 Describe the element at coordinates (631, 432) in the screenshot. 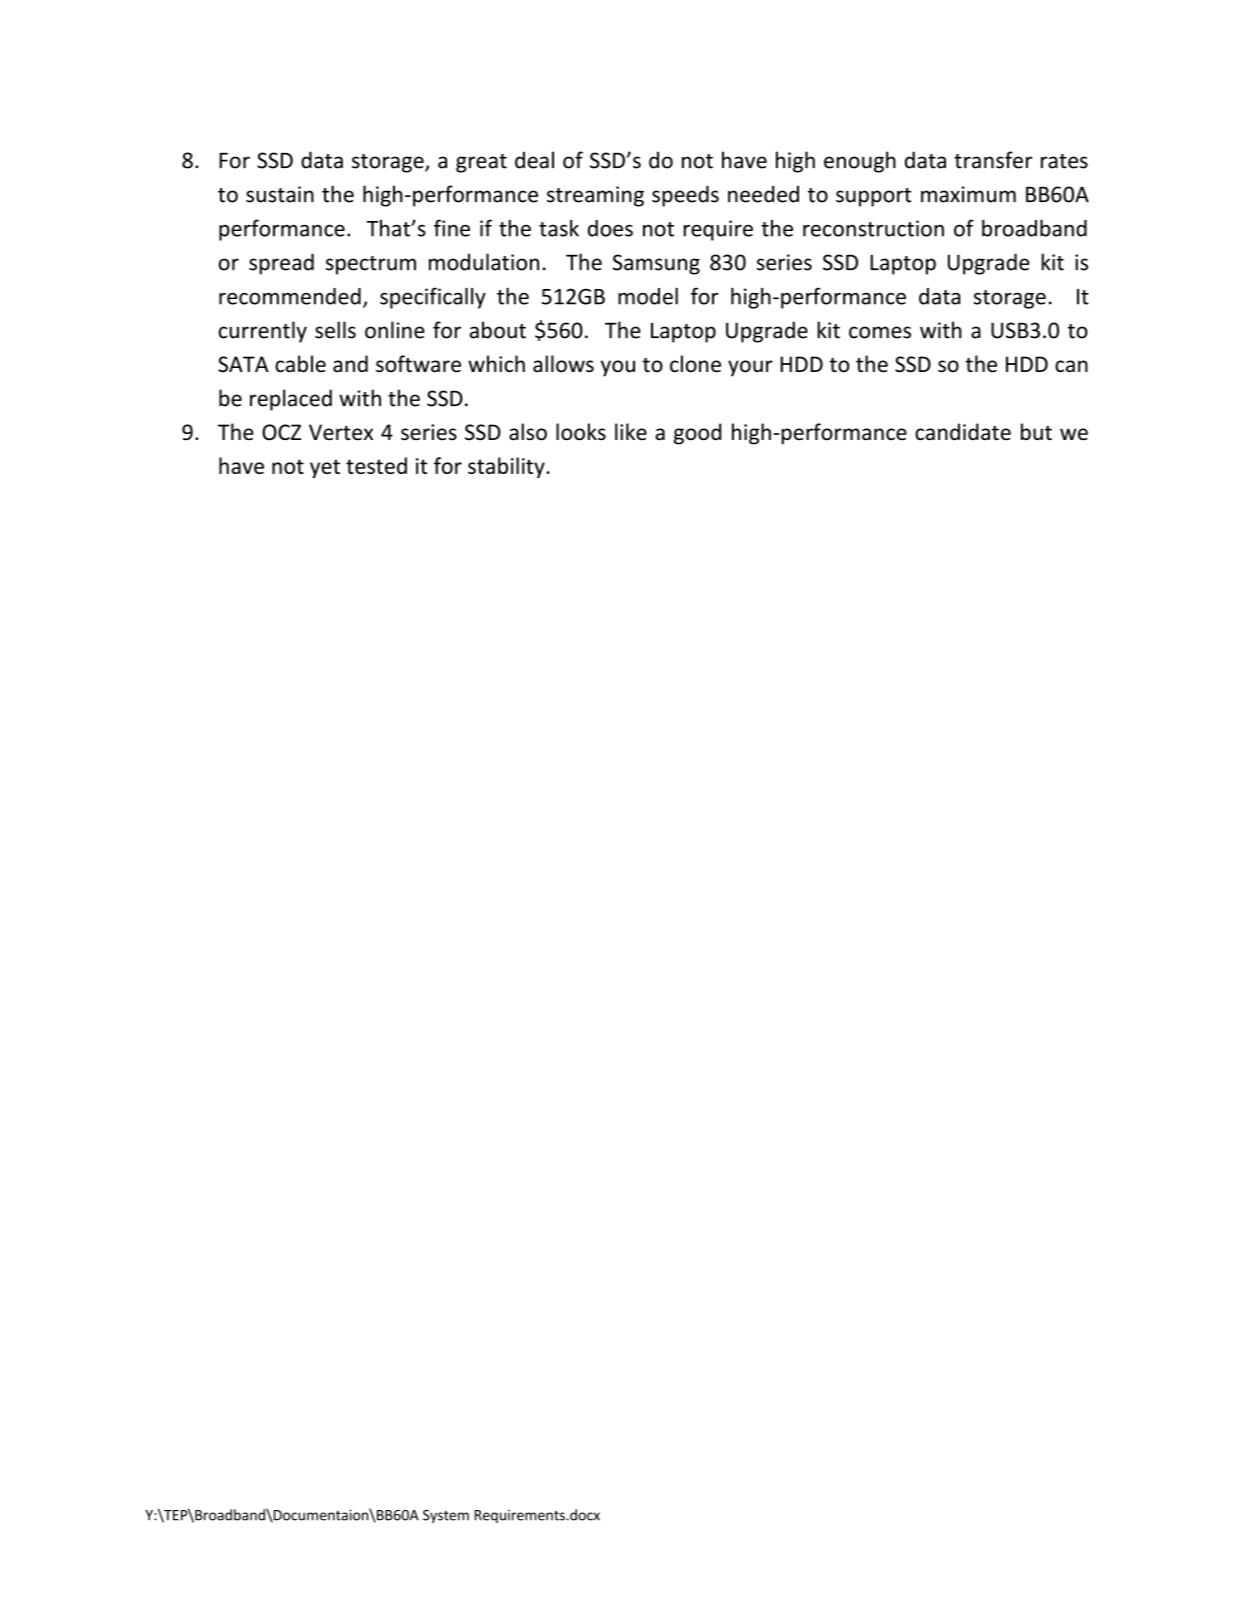

I see `like` at that location.
